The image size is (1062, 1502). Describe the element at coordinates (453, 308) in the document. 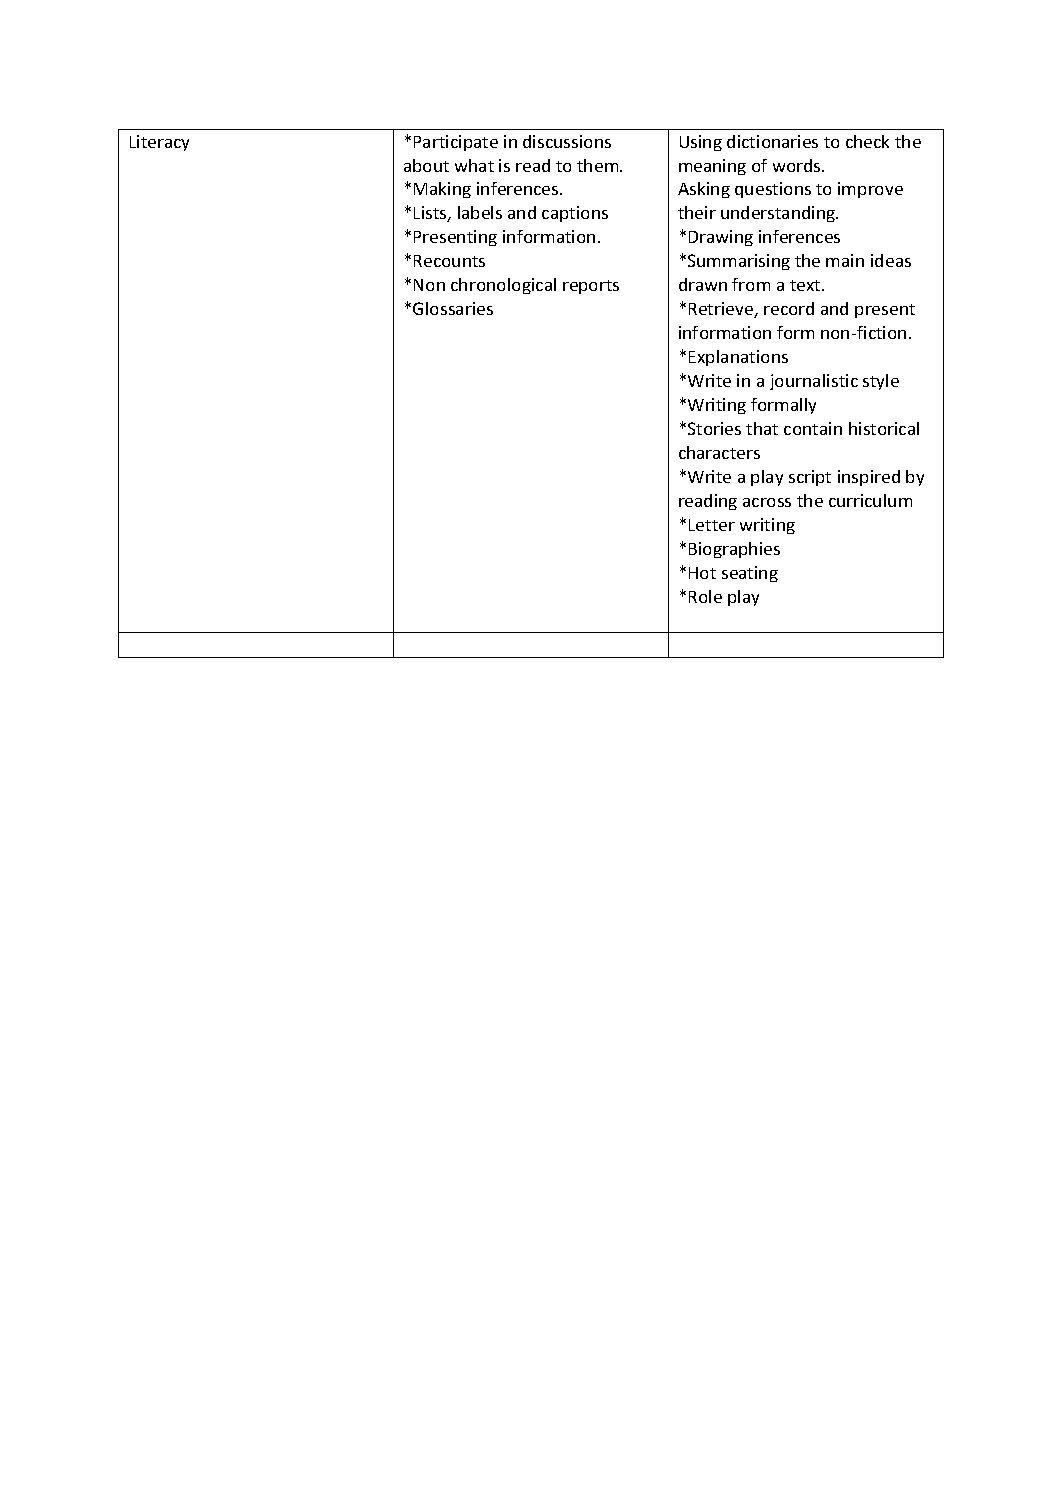

I see `Glossaries` at that location.
